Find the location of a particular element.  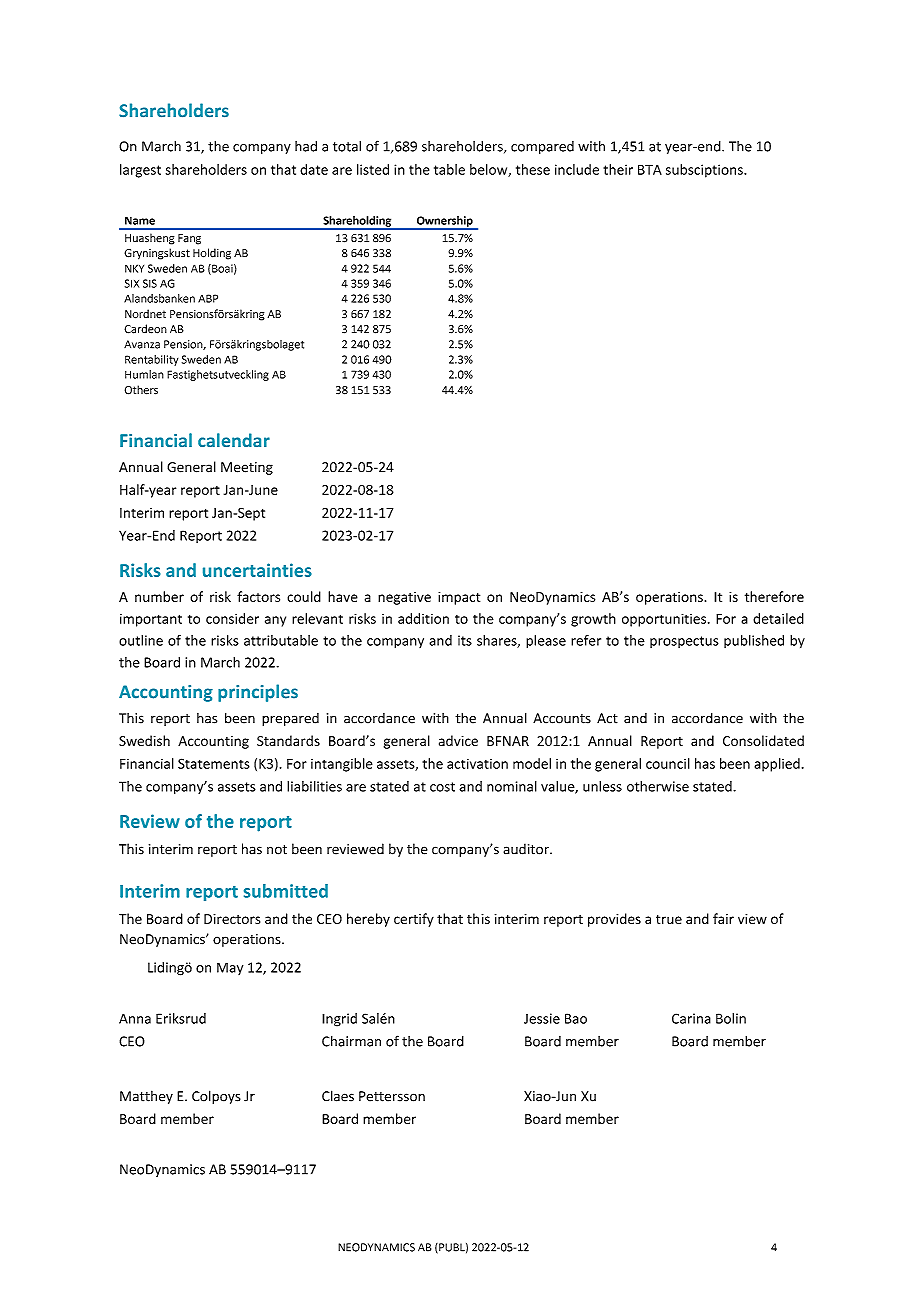

Ownership is located at coordinates (444, 222).
